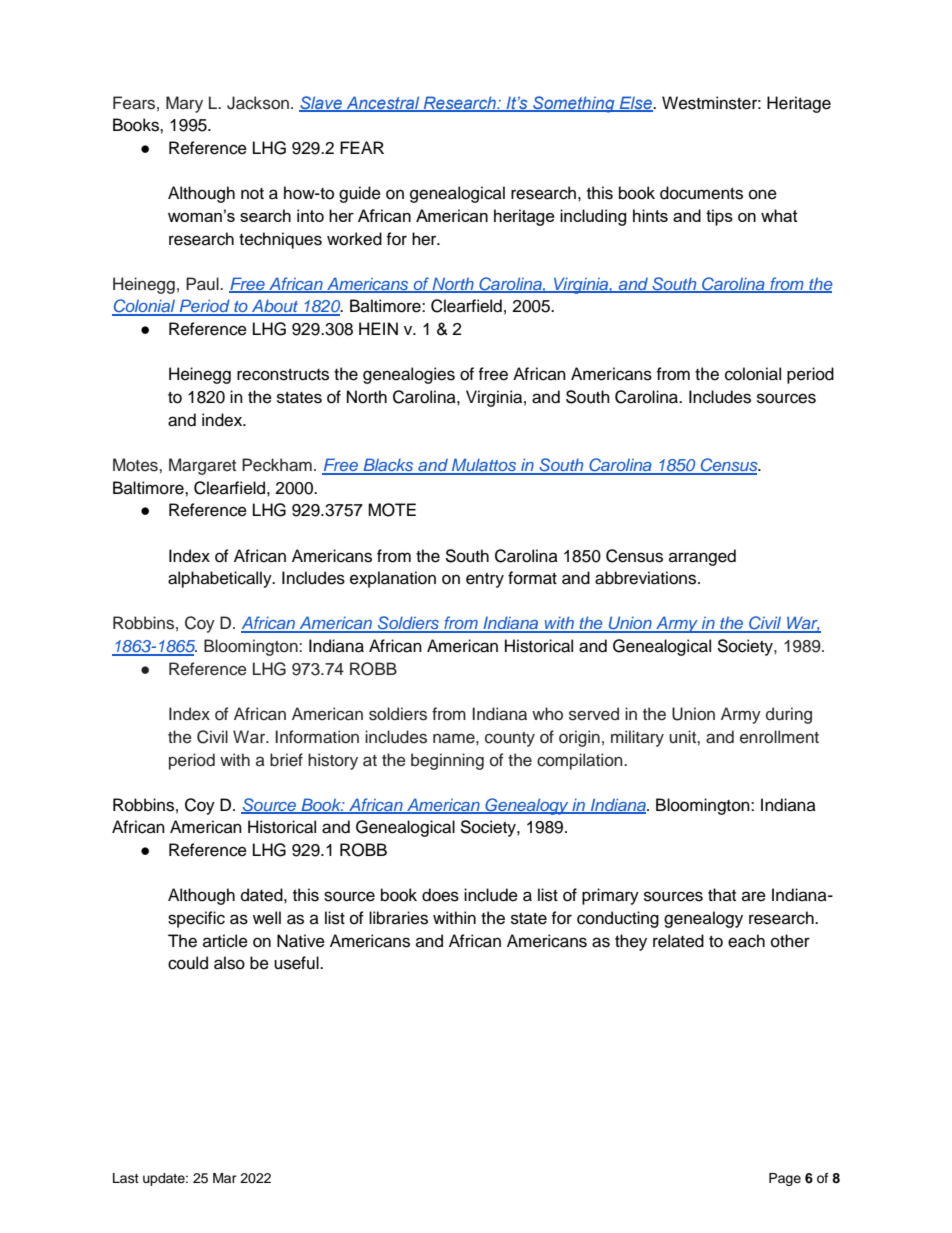 This image has height=1233, width=952. Describe the element at coordinates (126, 1178) in the image. I see `Last` at that location.
